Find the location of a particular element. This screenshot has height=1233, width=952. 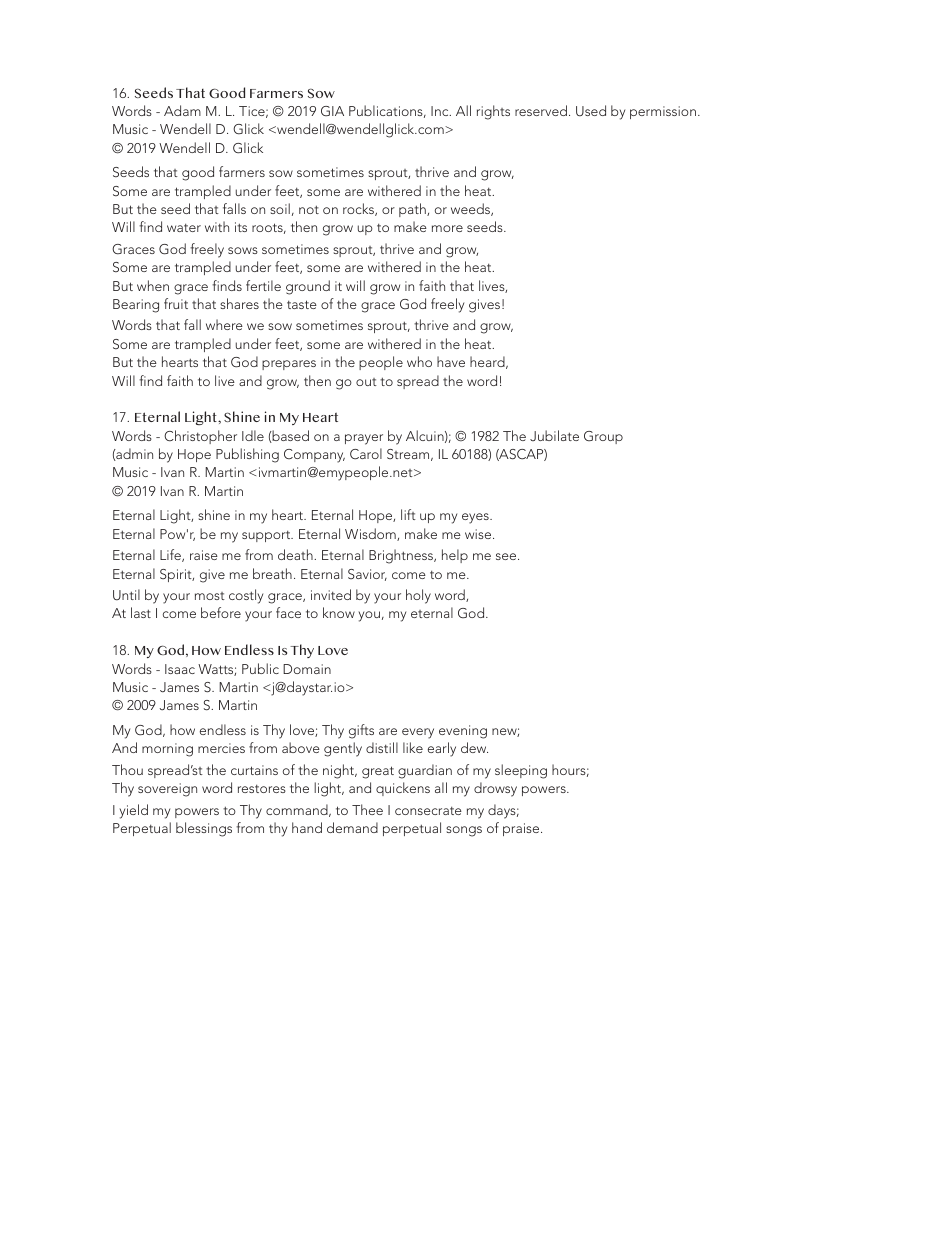

Adam is located at coordinates (182, 110).
